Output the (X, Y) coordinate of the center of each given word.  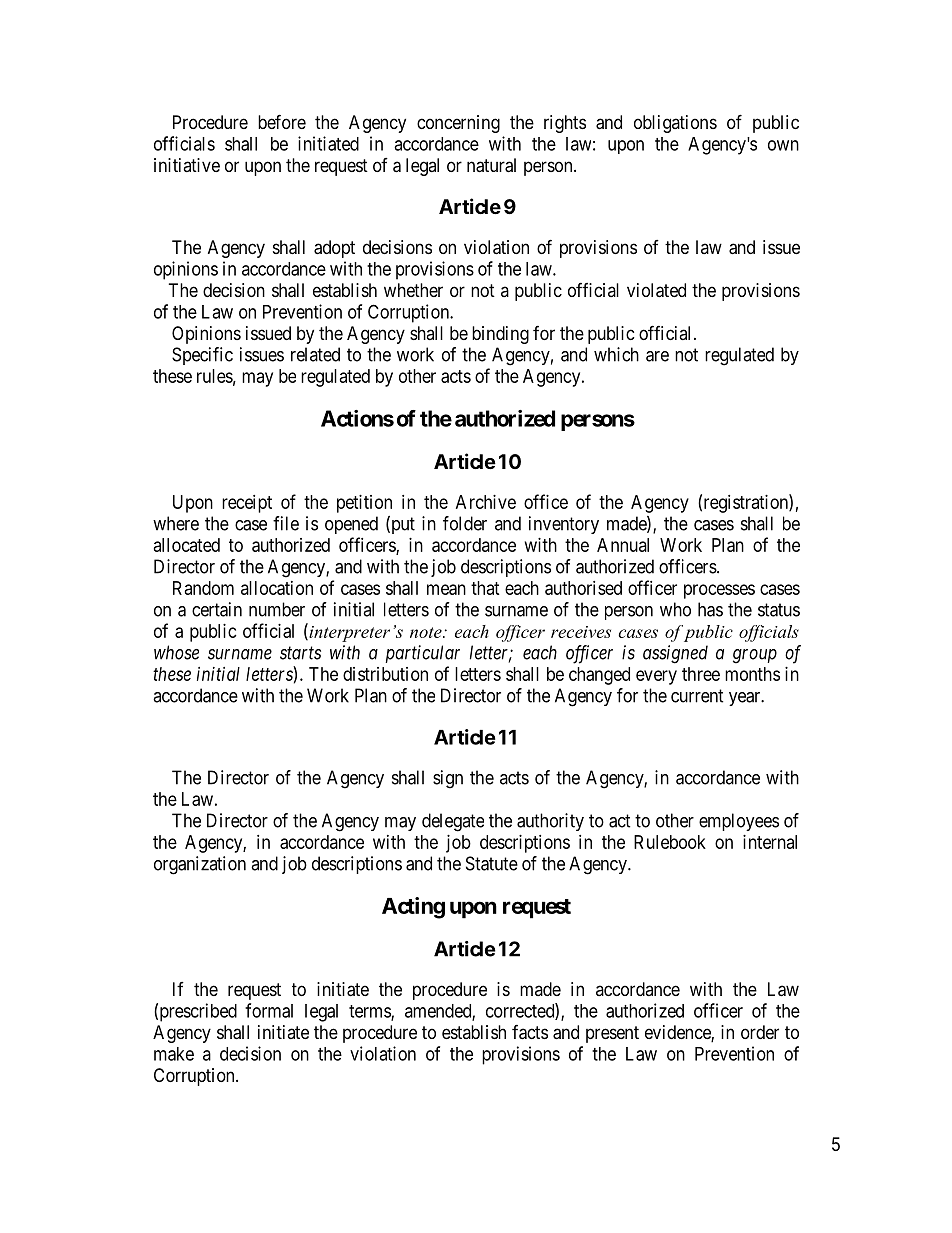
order (760, 1032)
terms (370, 1012)
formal (269, 1010)
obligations (675, 124)
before (282, 121)
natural (491, 165)
